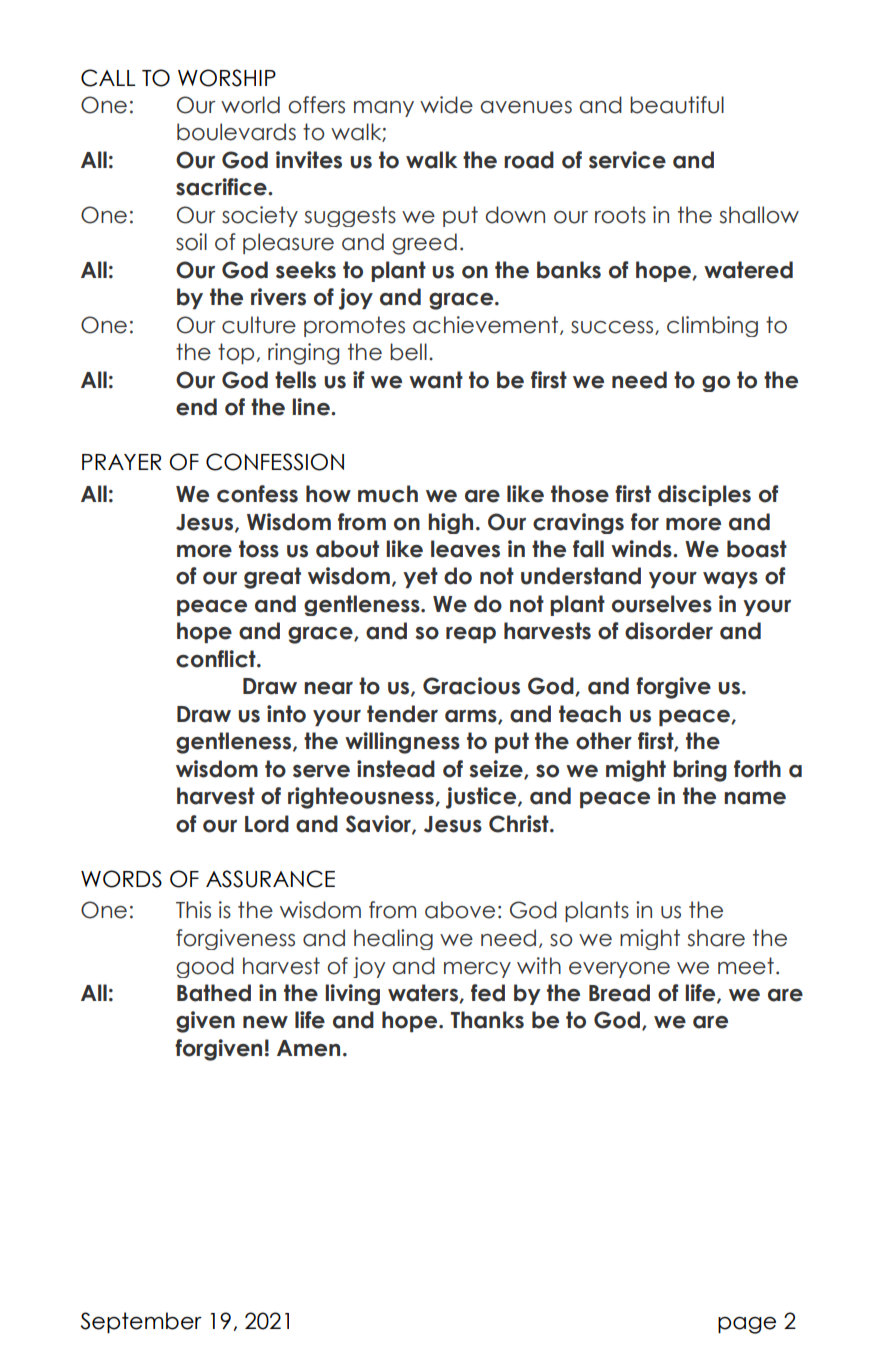  I want to click on disorder, so click(669, 631).
